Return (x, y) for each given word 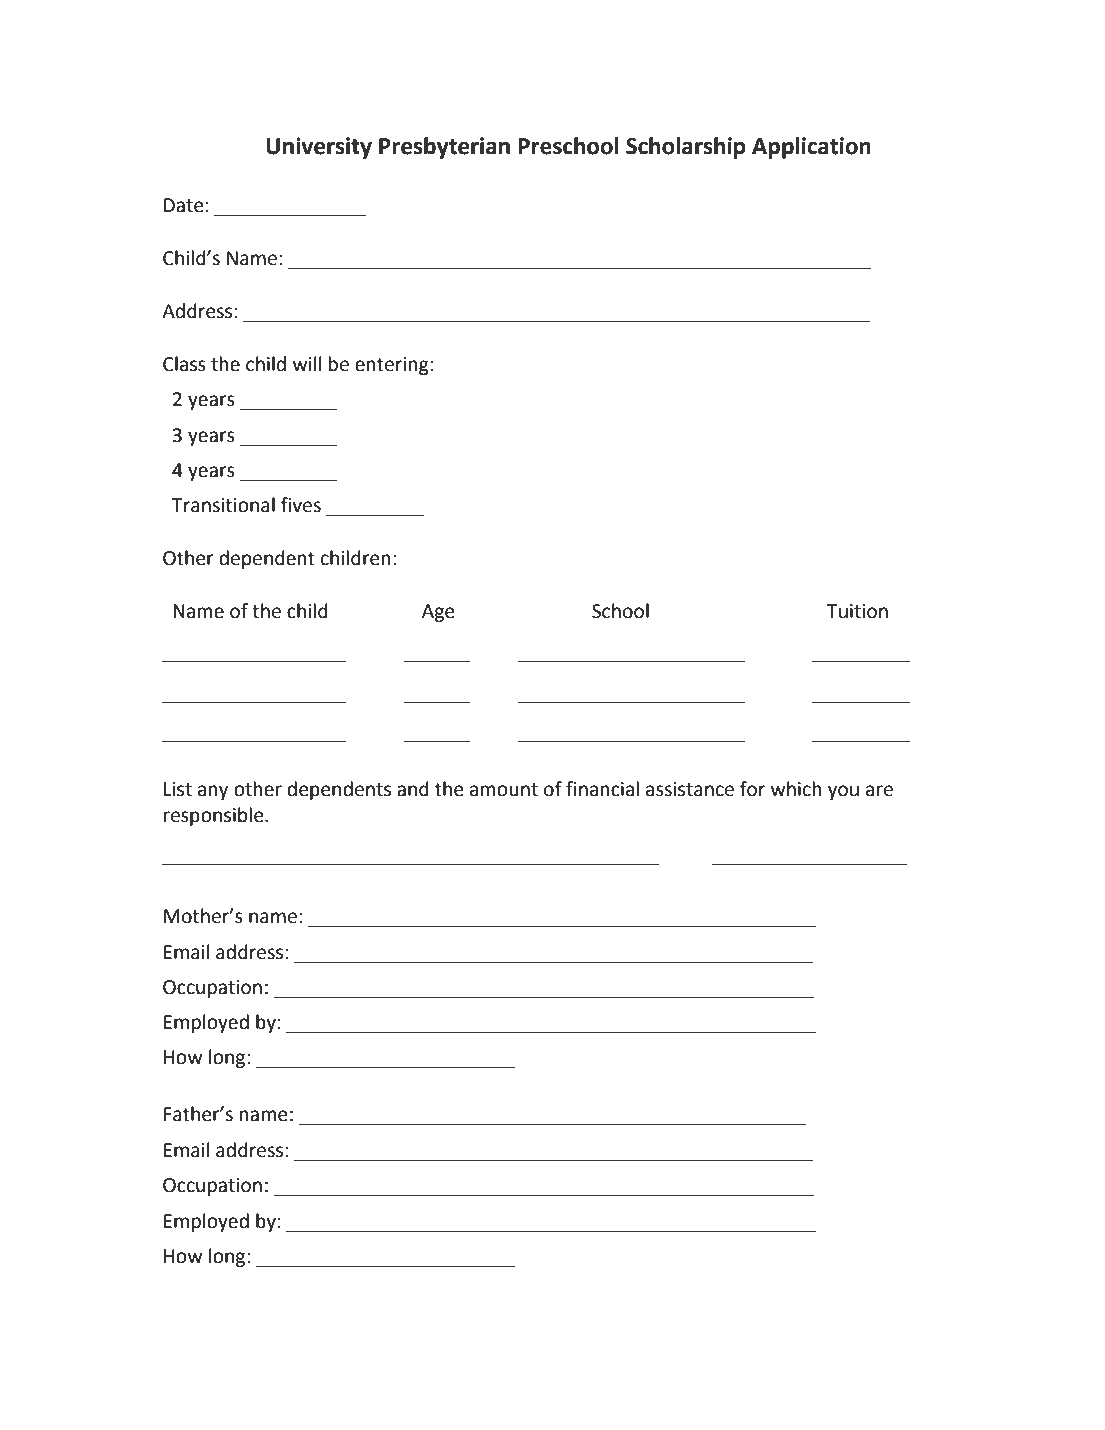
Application (811, 148)
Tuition (857, 611)
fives (301, 505)
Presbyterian (444, 148)
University (319, 148)
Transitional (223, 505)
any (213, 792)
